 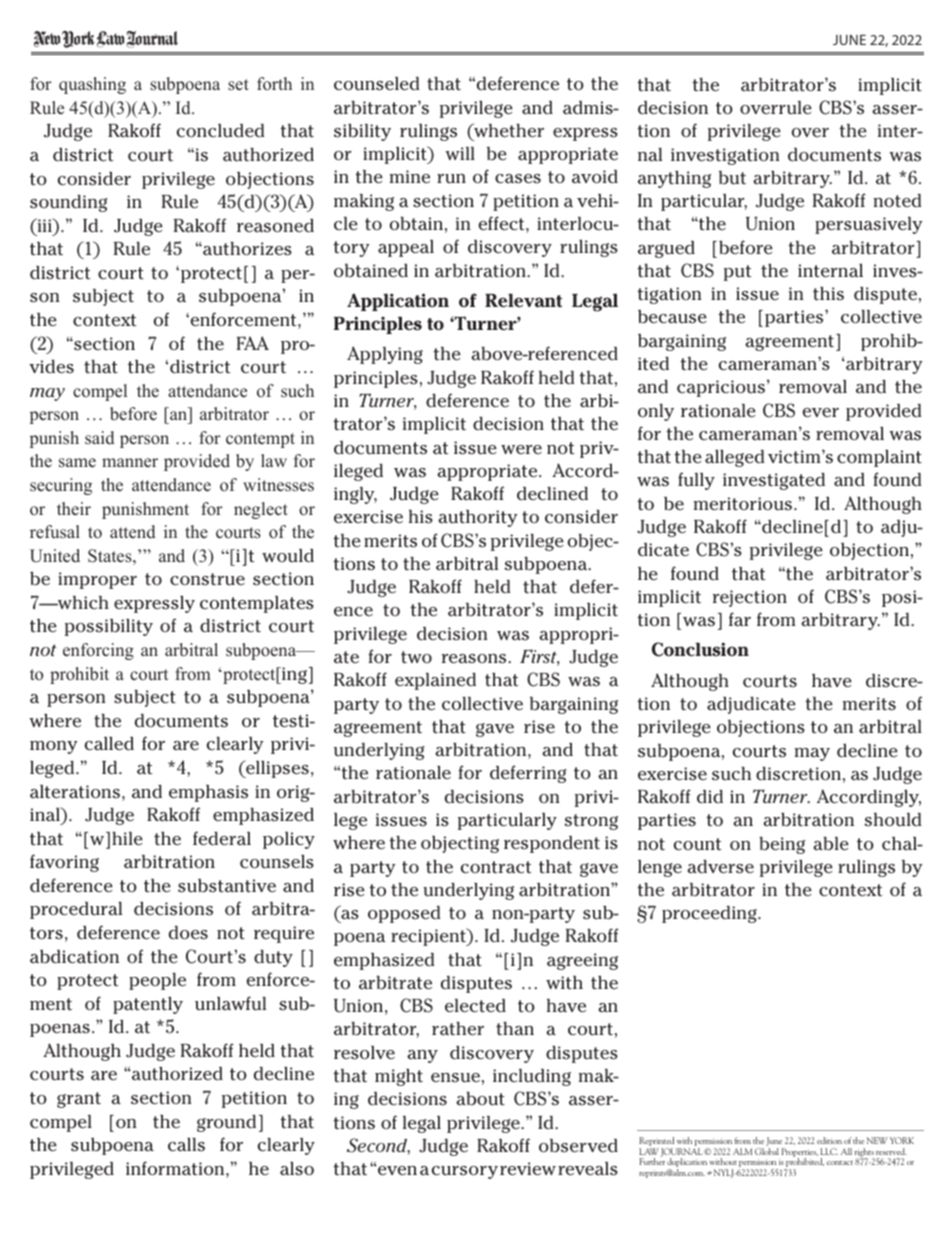 What do you see at coordinates (100, 438) in the screenshot?
I see `said` at bounding box center [100, 438].
